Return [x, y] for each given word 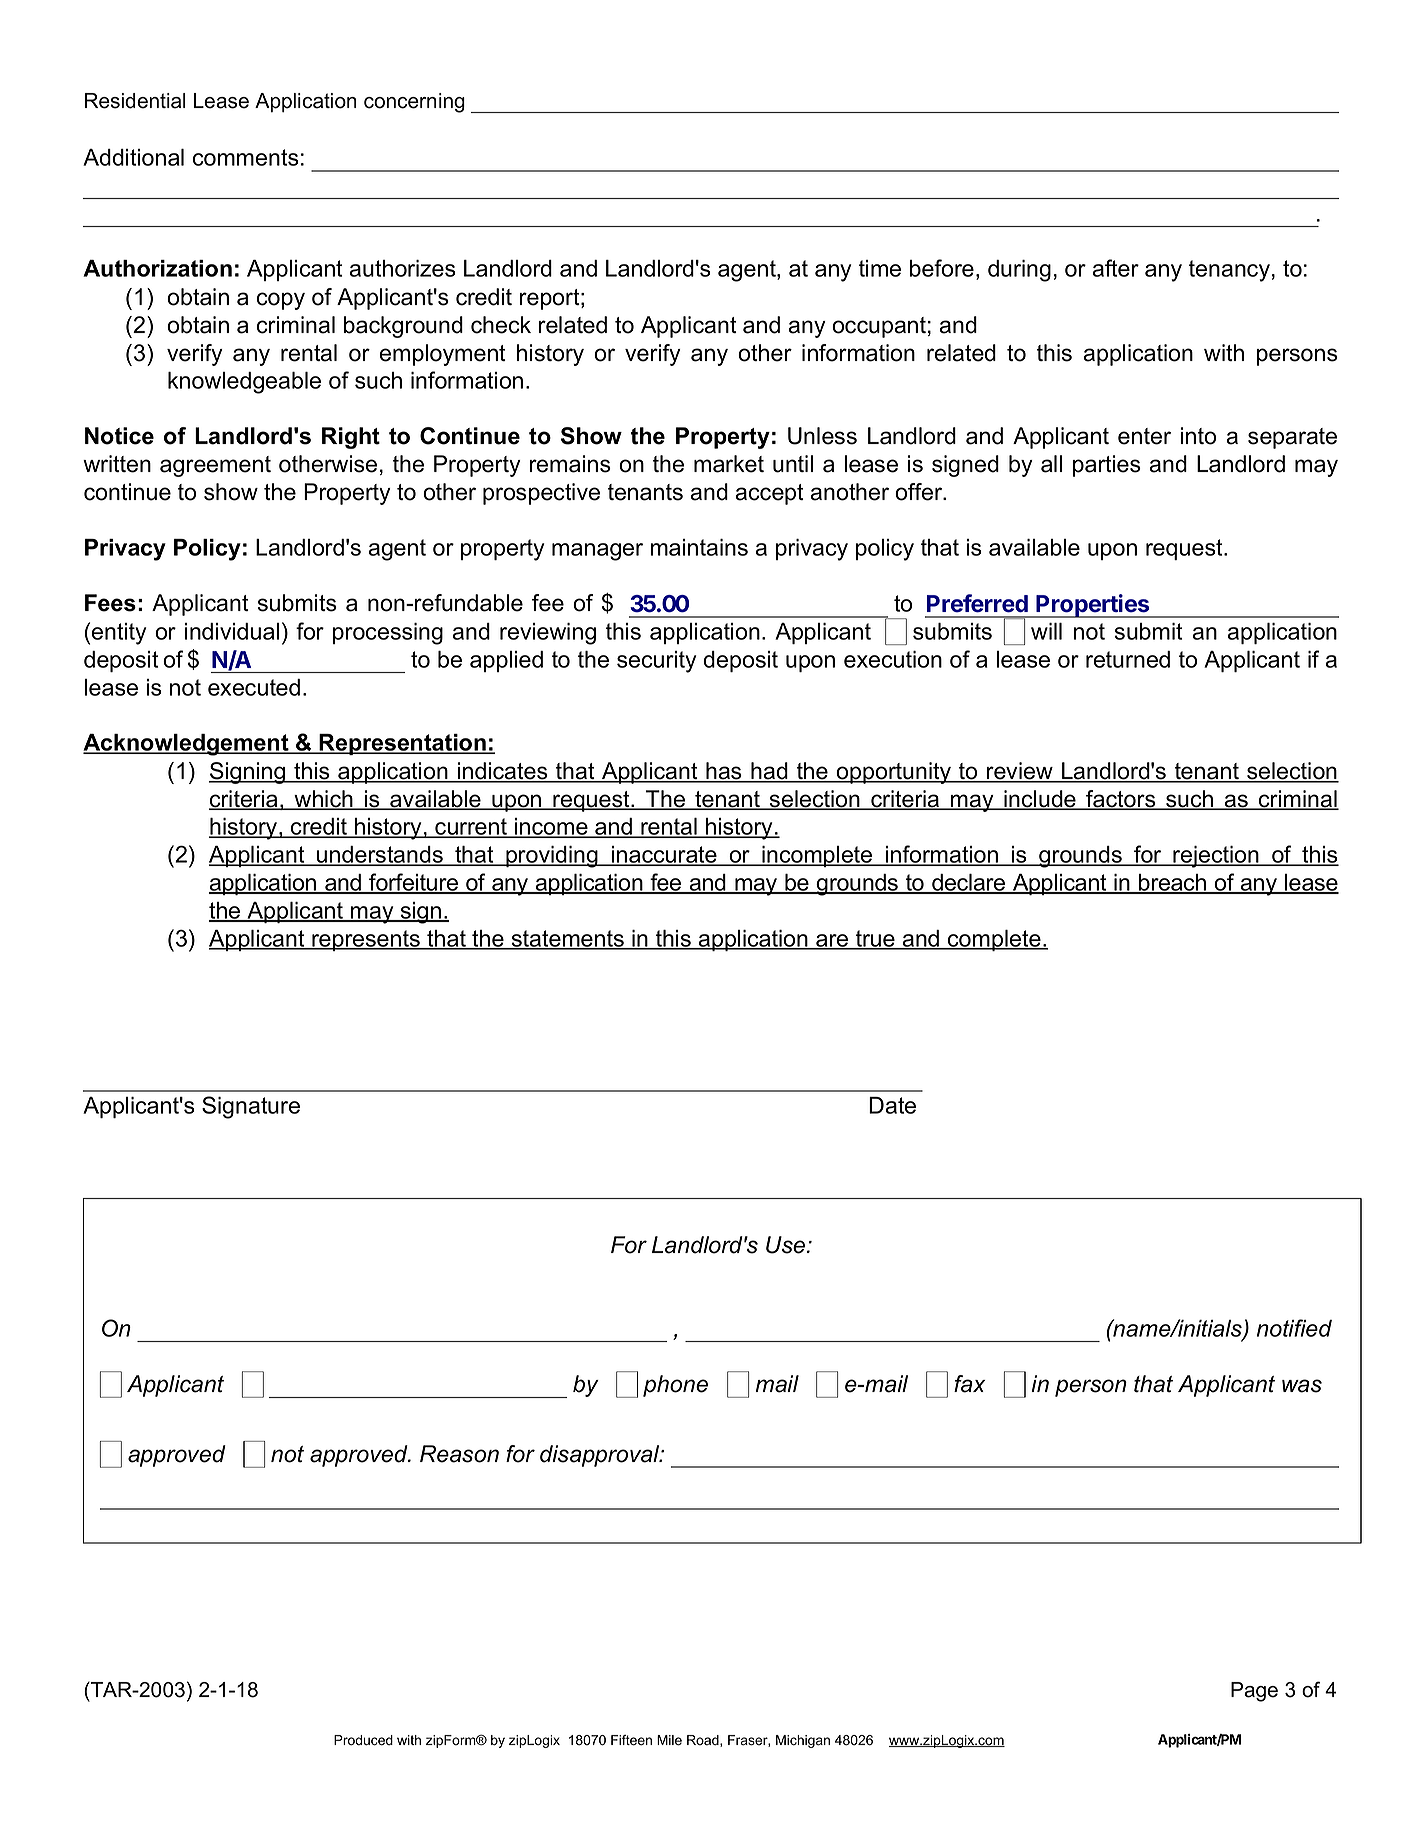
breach [1173, 883]
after [1116, 268]
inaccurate [664, 856]
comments [246, 157]
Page [1254, 1692]
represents [366, 940]
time [880, 268]
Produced [363, 1740]
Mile [669, 1740]
